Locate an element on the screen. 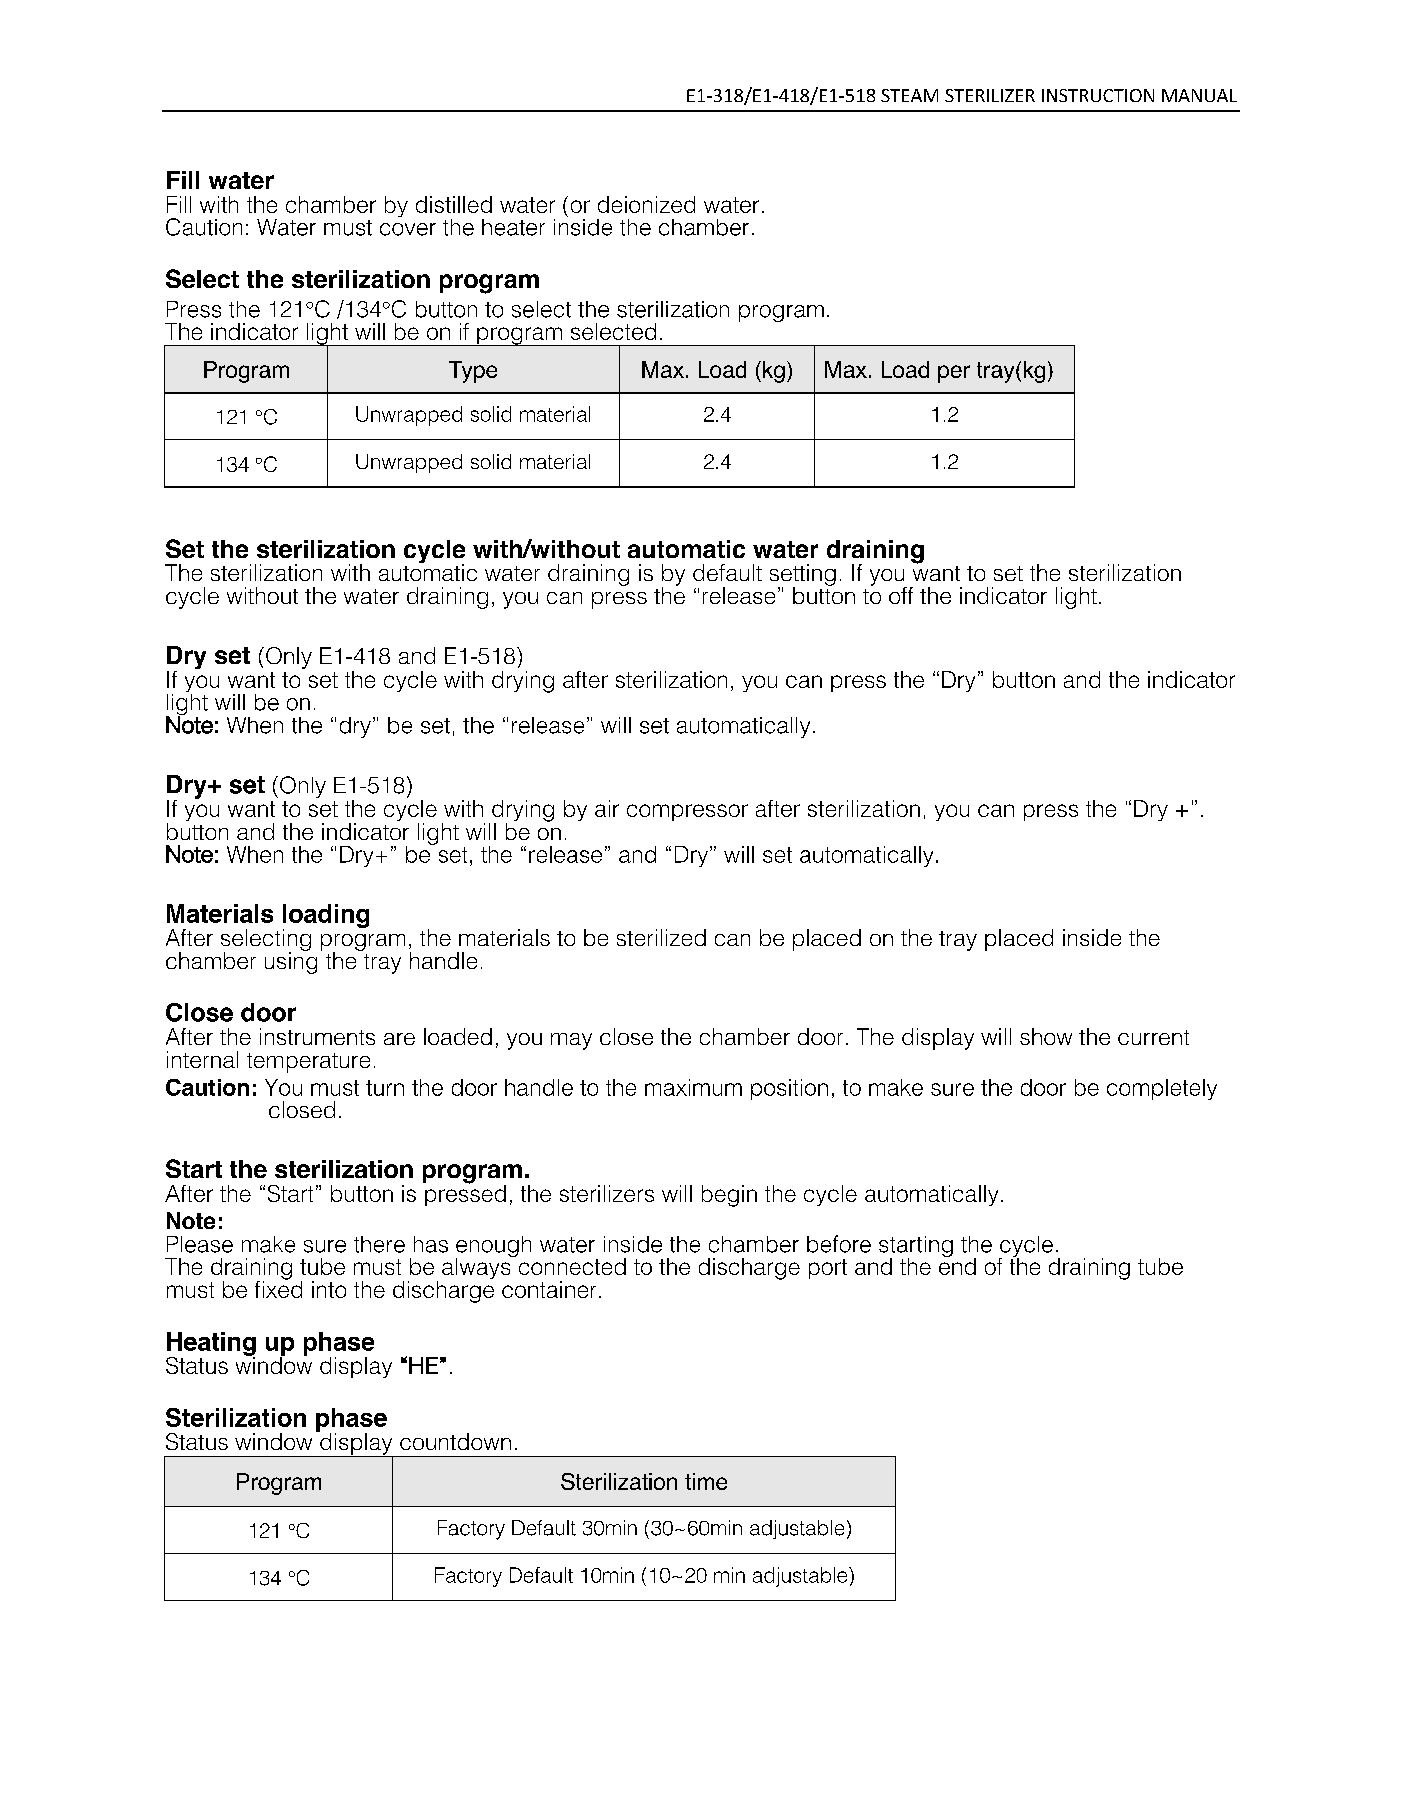 This screenshot has width=1402, height=1814. off is located at coordinates (901, 595).
